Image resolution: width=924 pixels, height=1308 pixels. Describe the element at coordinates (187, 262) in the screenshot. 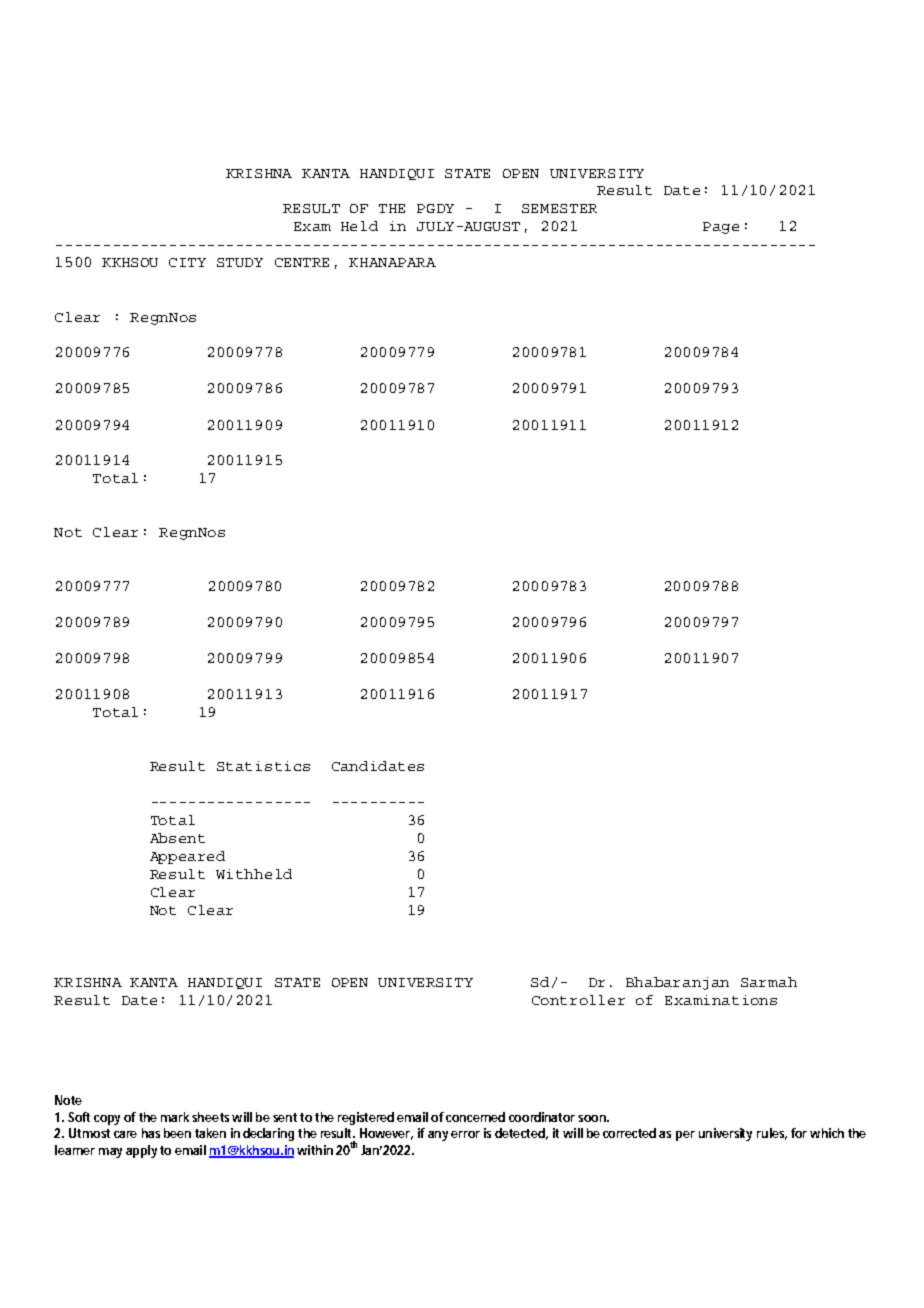

I see `CITY` at that location.
